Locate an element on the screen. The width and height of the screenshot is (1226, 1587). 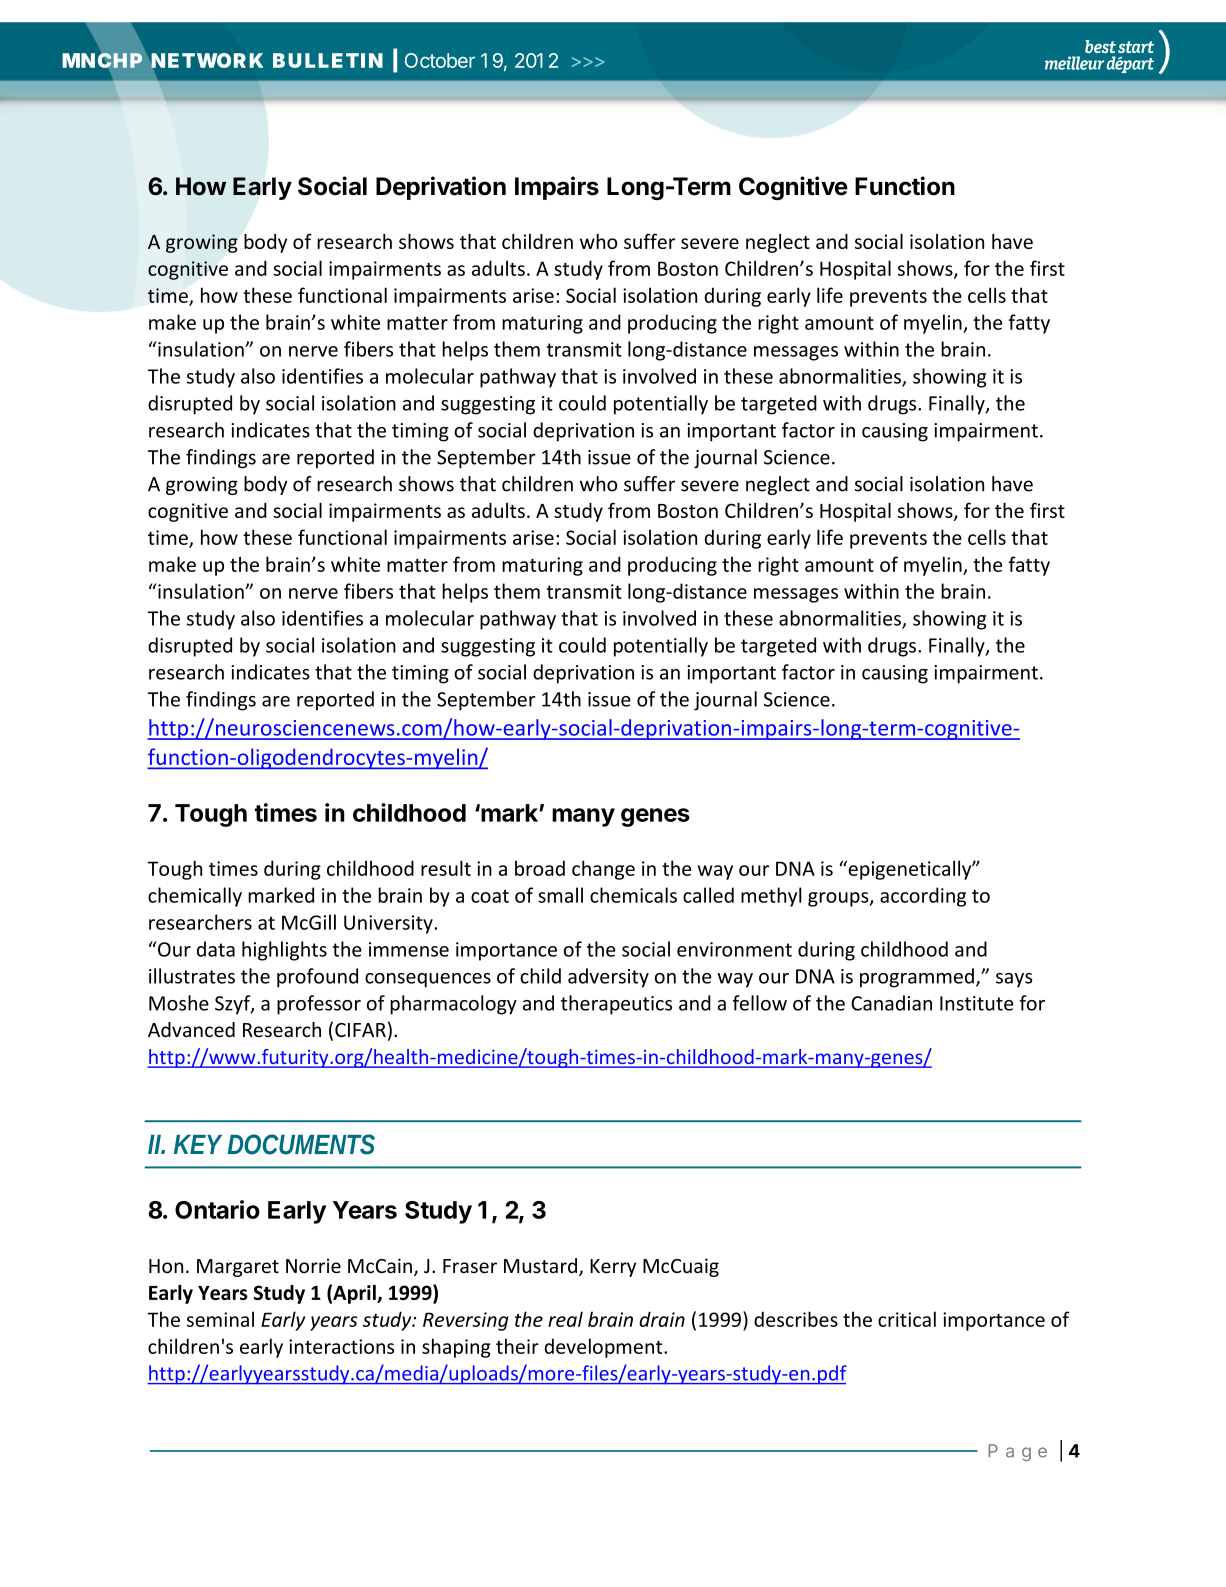
small is located at coordinates (560, 895).
